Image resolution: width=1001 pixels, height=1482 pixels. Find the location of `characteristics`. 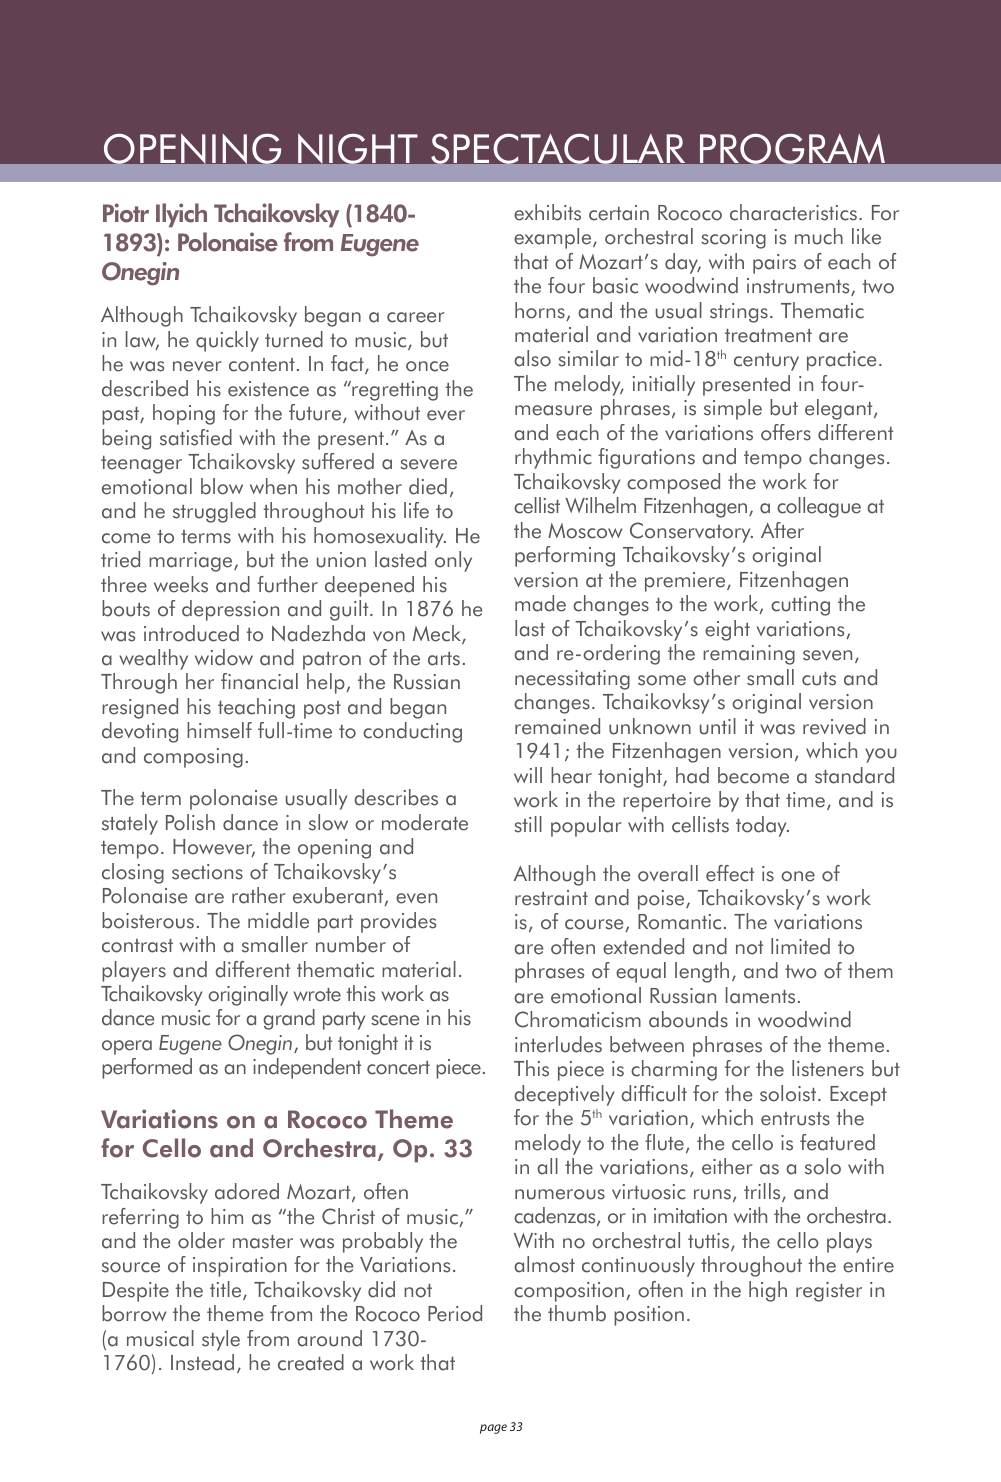

characteristics is located at coordinates (793, 212).
